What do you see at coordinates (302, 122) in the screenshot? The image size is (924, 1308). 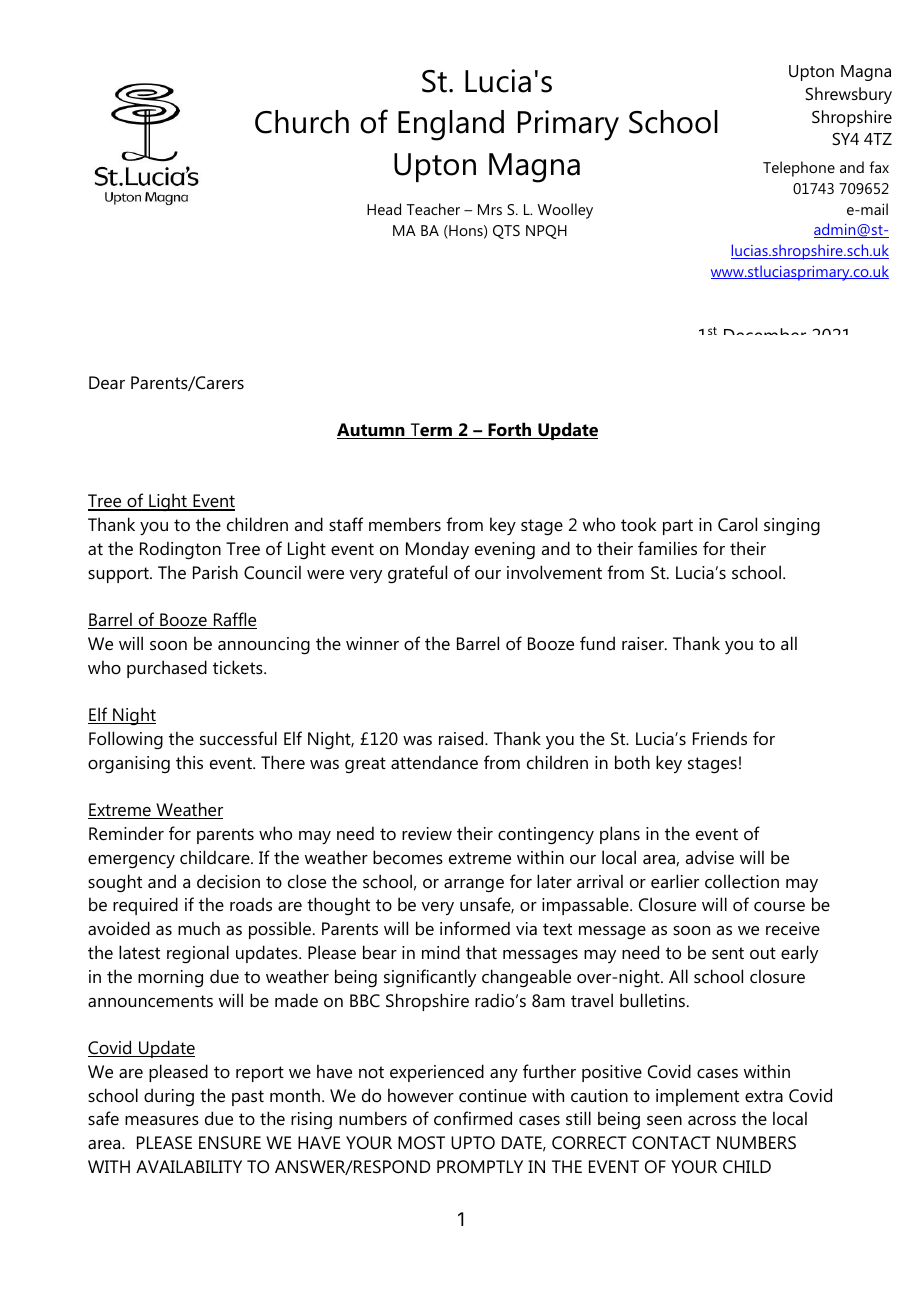 I see `Church` at bounding box center [302, 122].
